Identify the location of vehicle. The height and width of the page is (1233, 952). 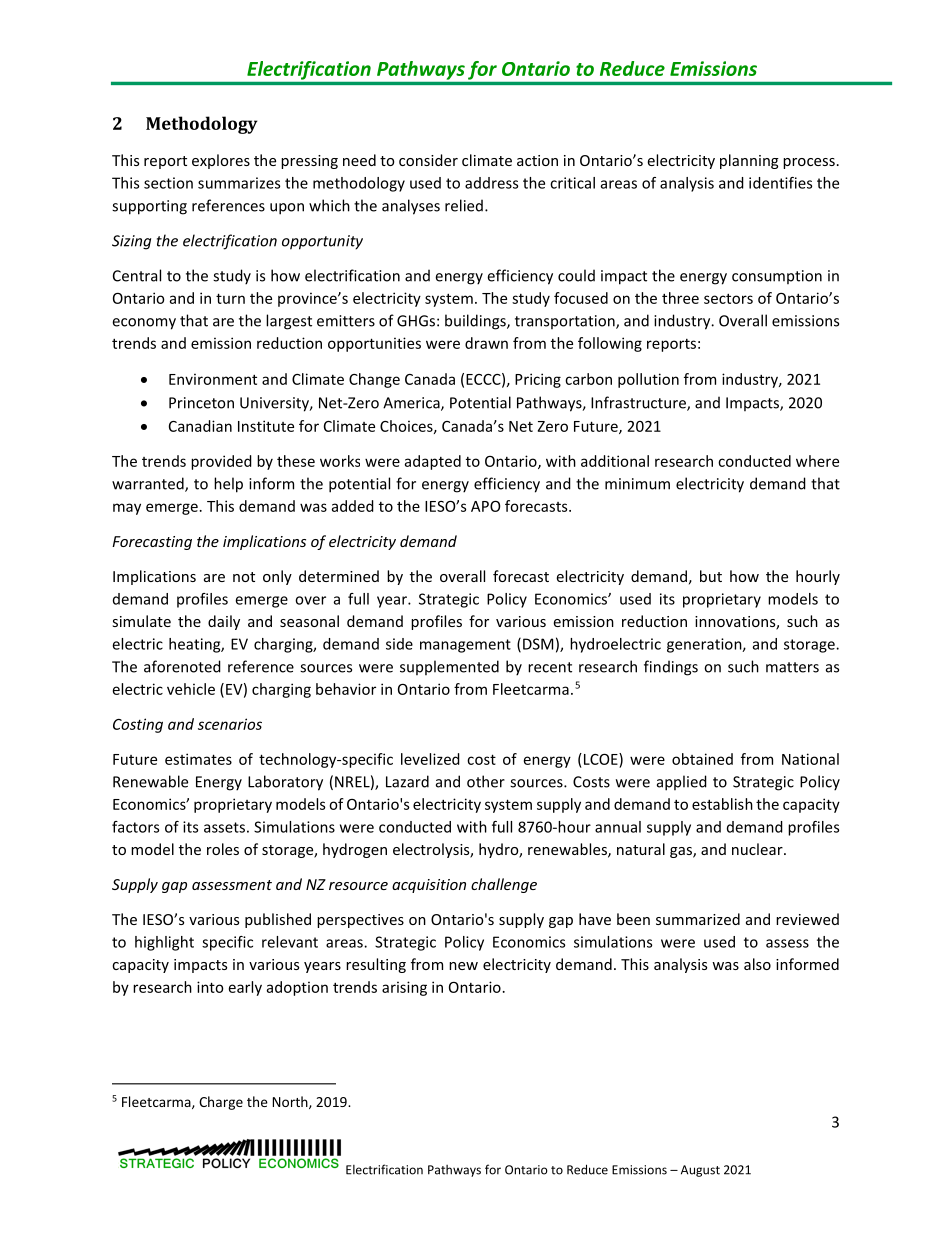
(191, 689).
